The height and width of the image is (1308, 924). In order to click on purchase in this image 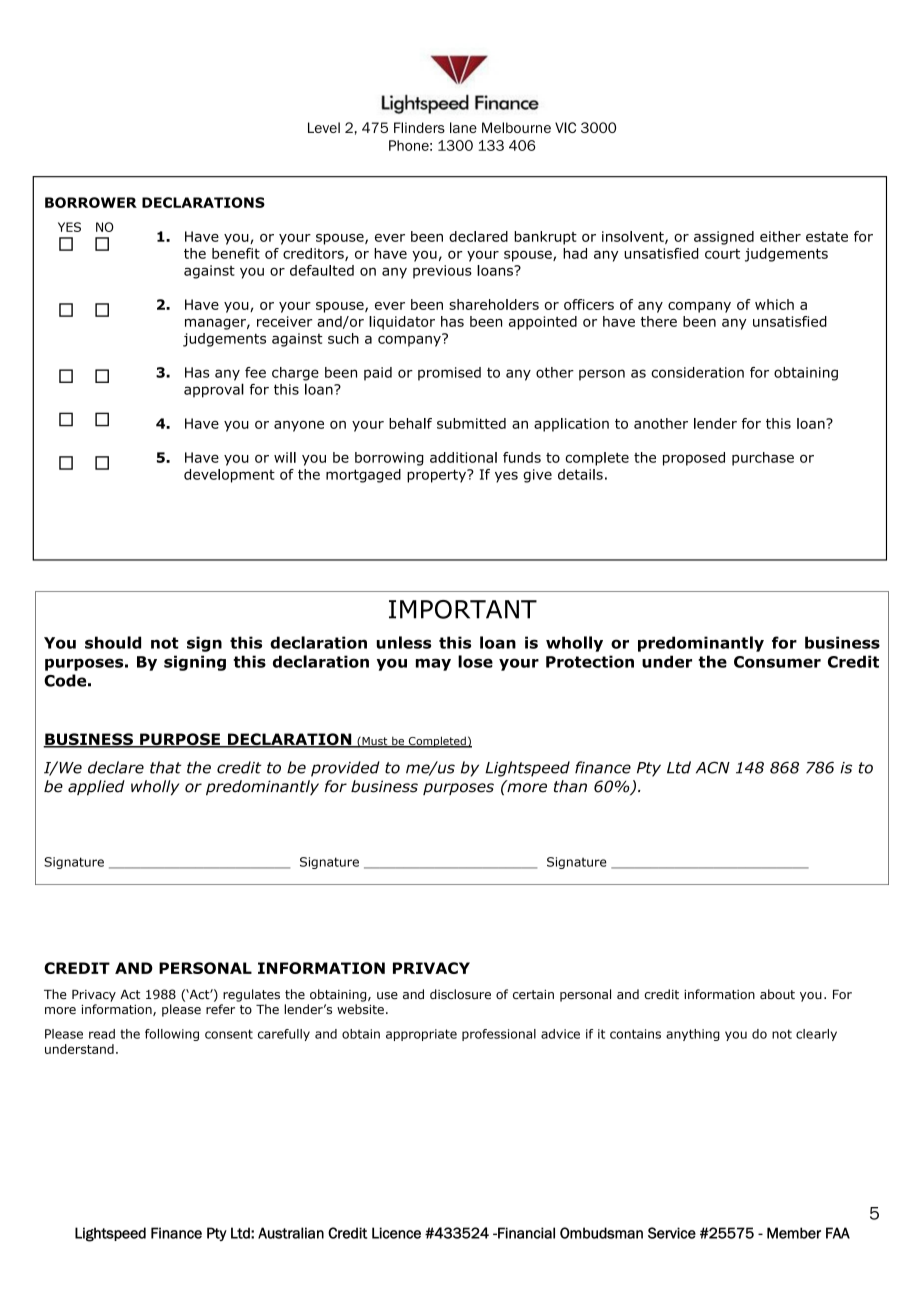, I will do `click(763, 459)`.
